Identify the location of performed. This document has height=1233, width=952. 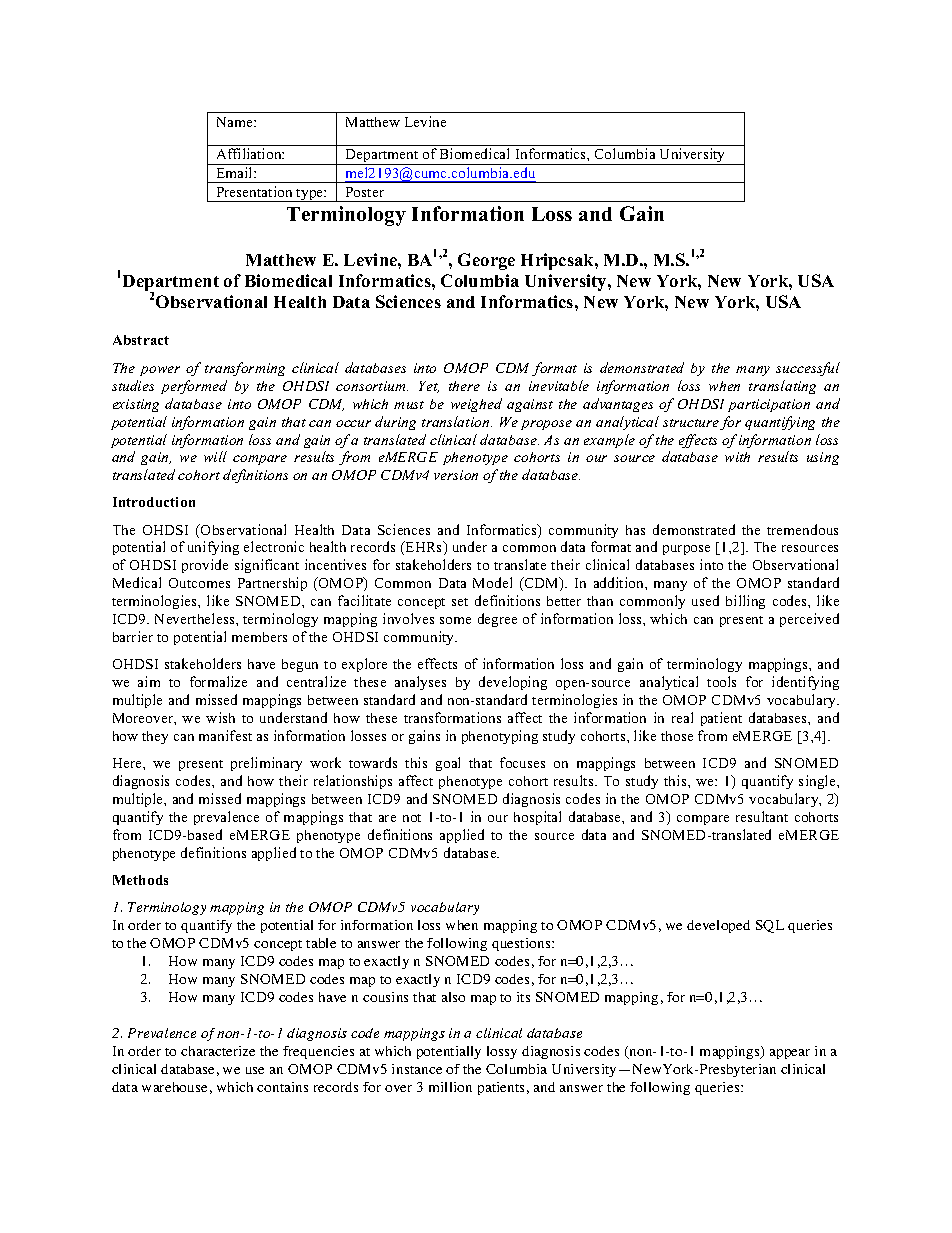
(194, 387).
